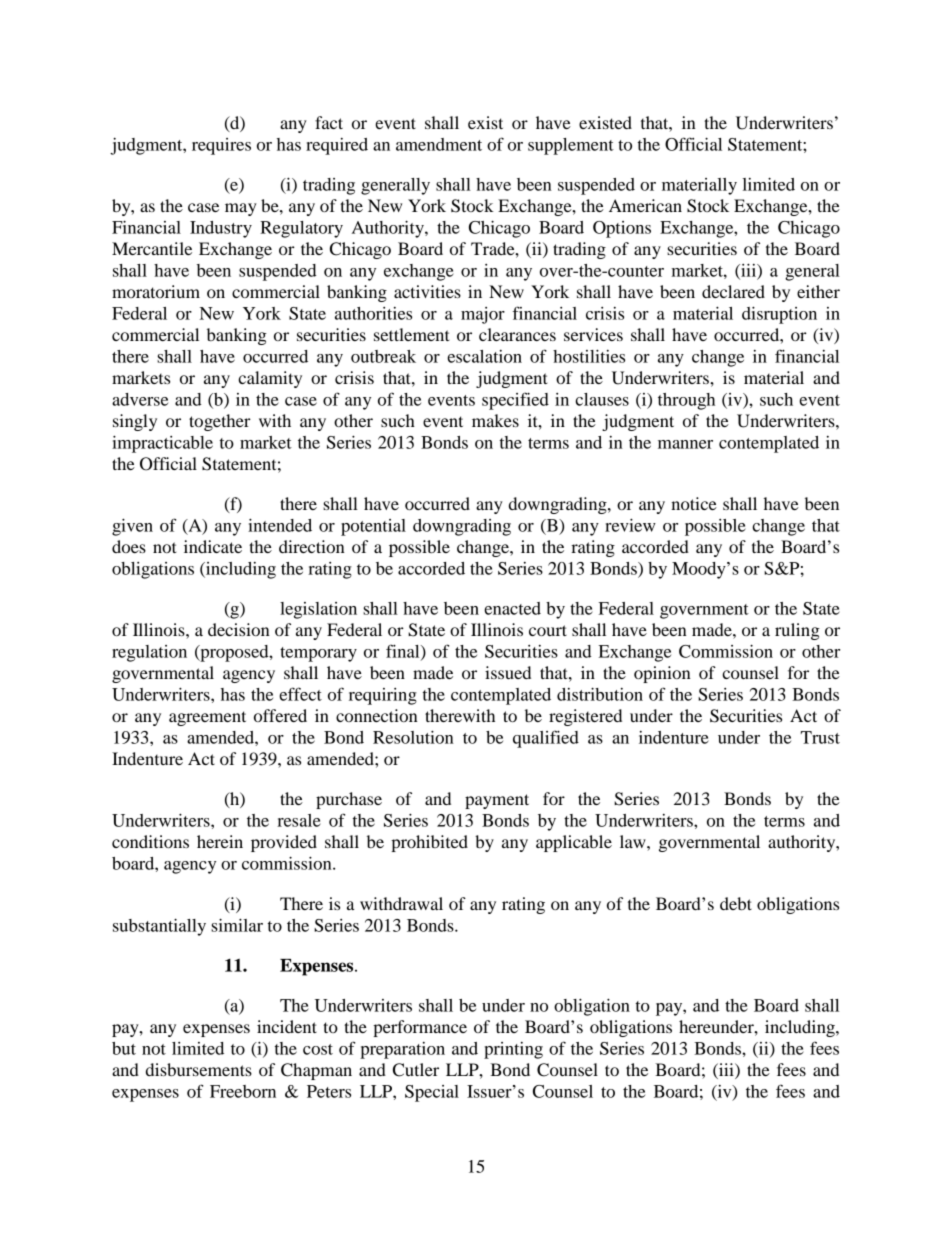 Image resolution: width=952 pixels, height=1233 pixels. Describe the element at coordinates (645, 205) in the document. I see `American` at that location.
